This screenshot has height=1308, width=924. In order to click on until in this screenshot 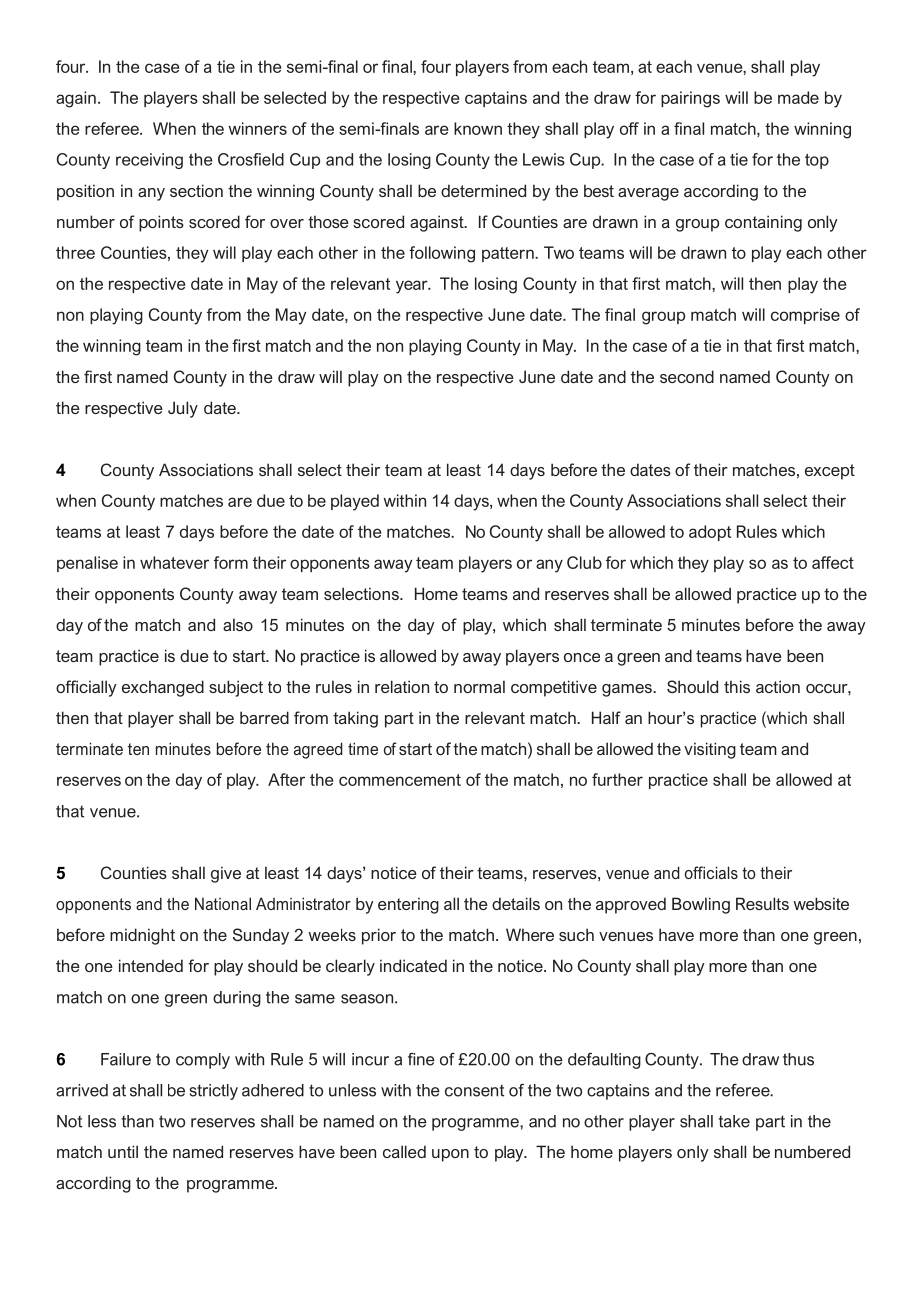, I will do `click(123, 1151)`.
